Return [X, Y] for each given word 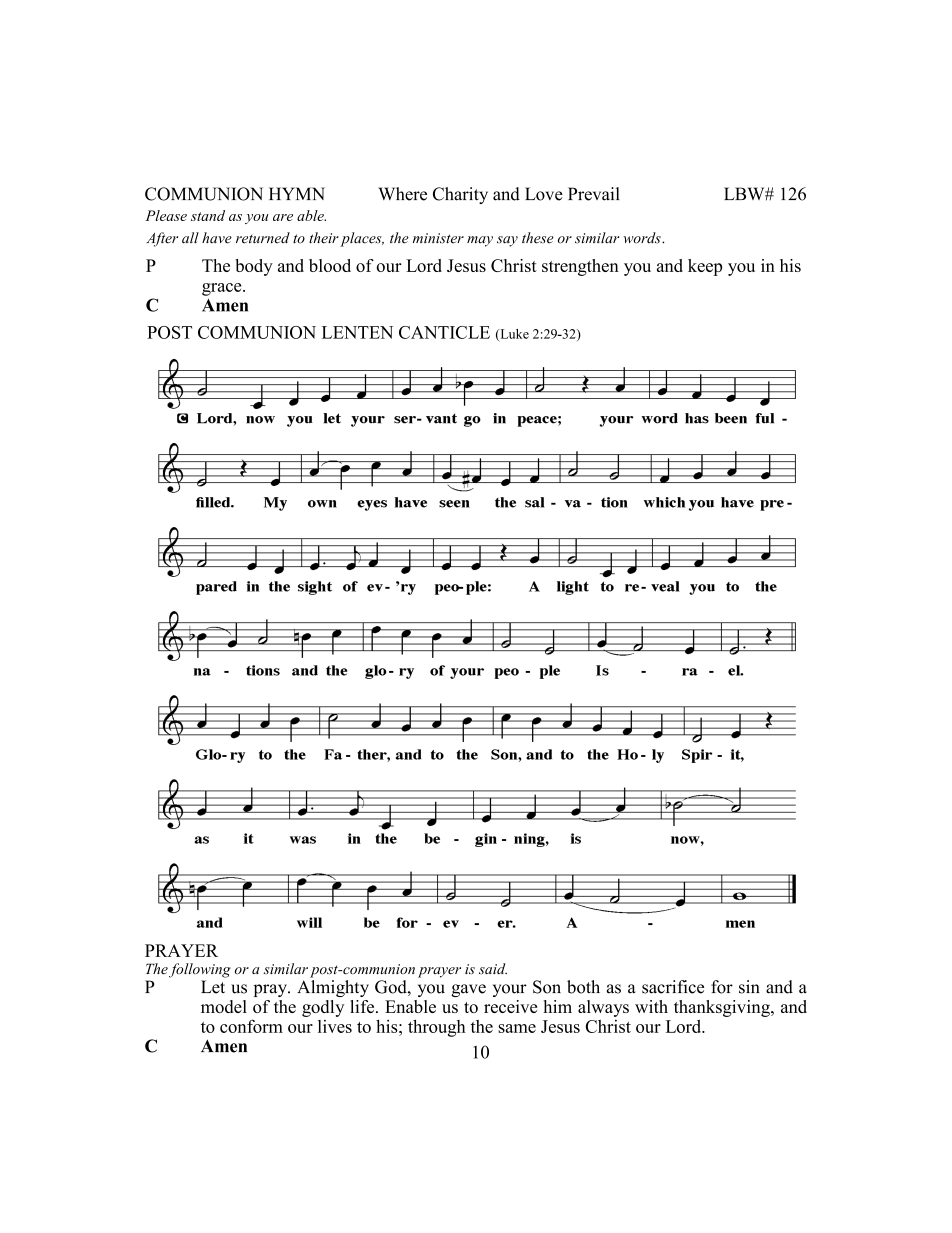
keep [705, 267]
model [224, 1006]
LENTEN [357, 332]
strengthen [580, 267]
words [643, 238]
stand [208, 215]
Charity [460, 195]
